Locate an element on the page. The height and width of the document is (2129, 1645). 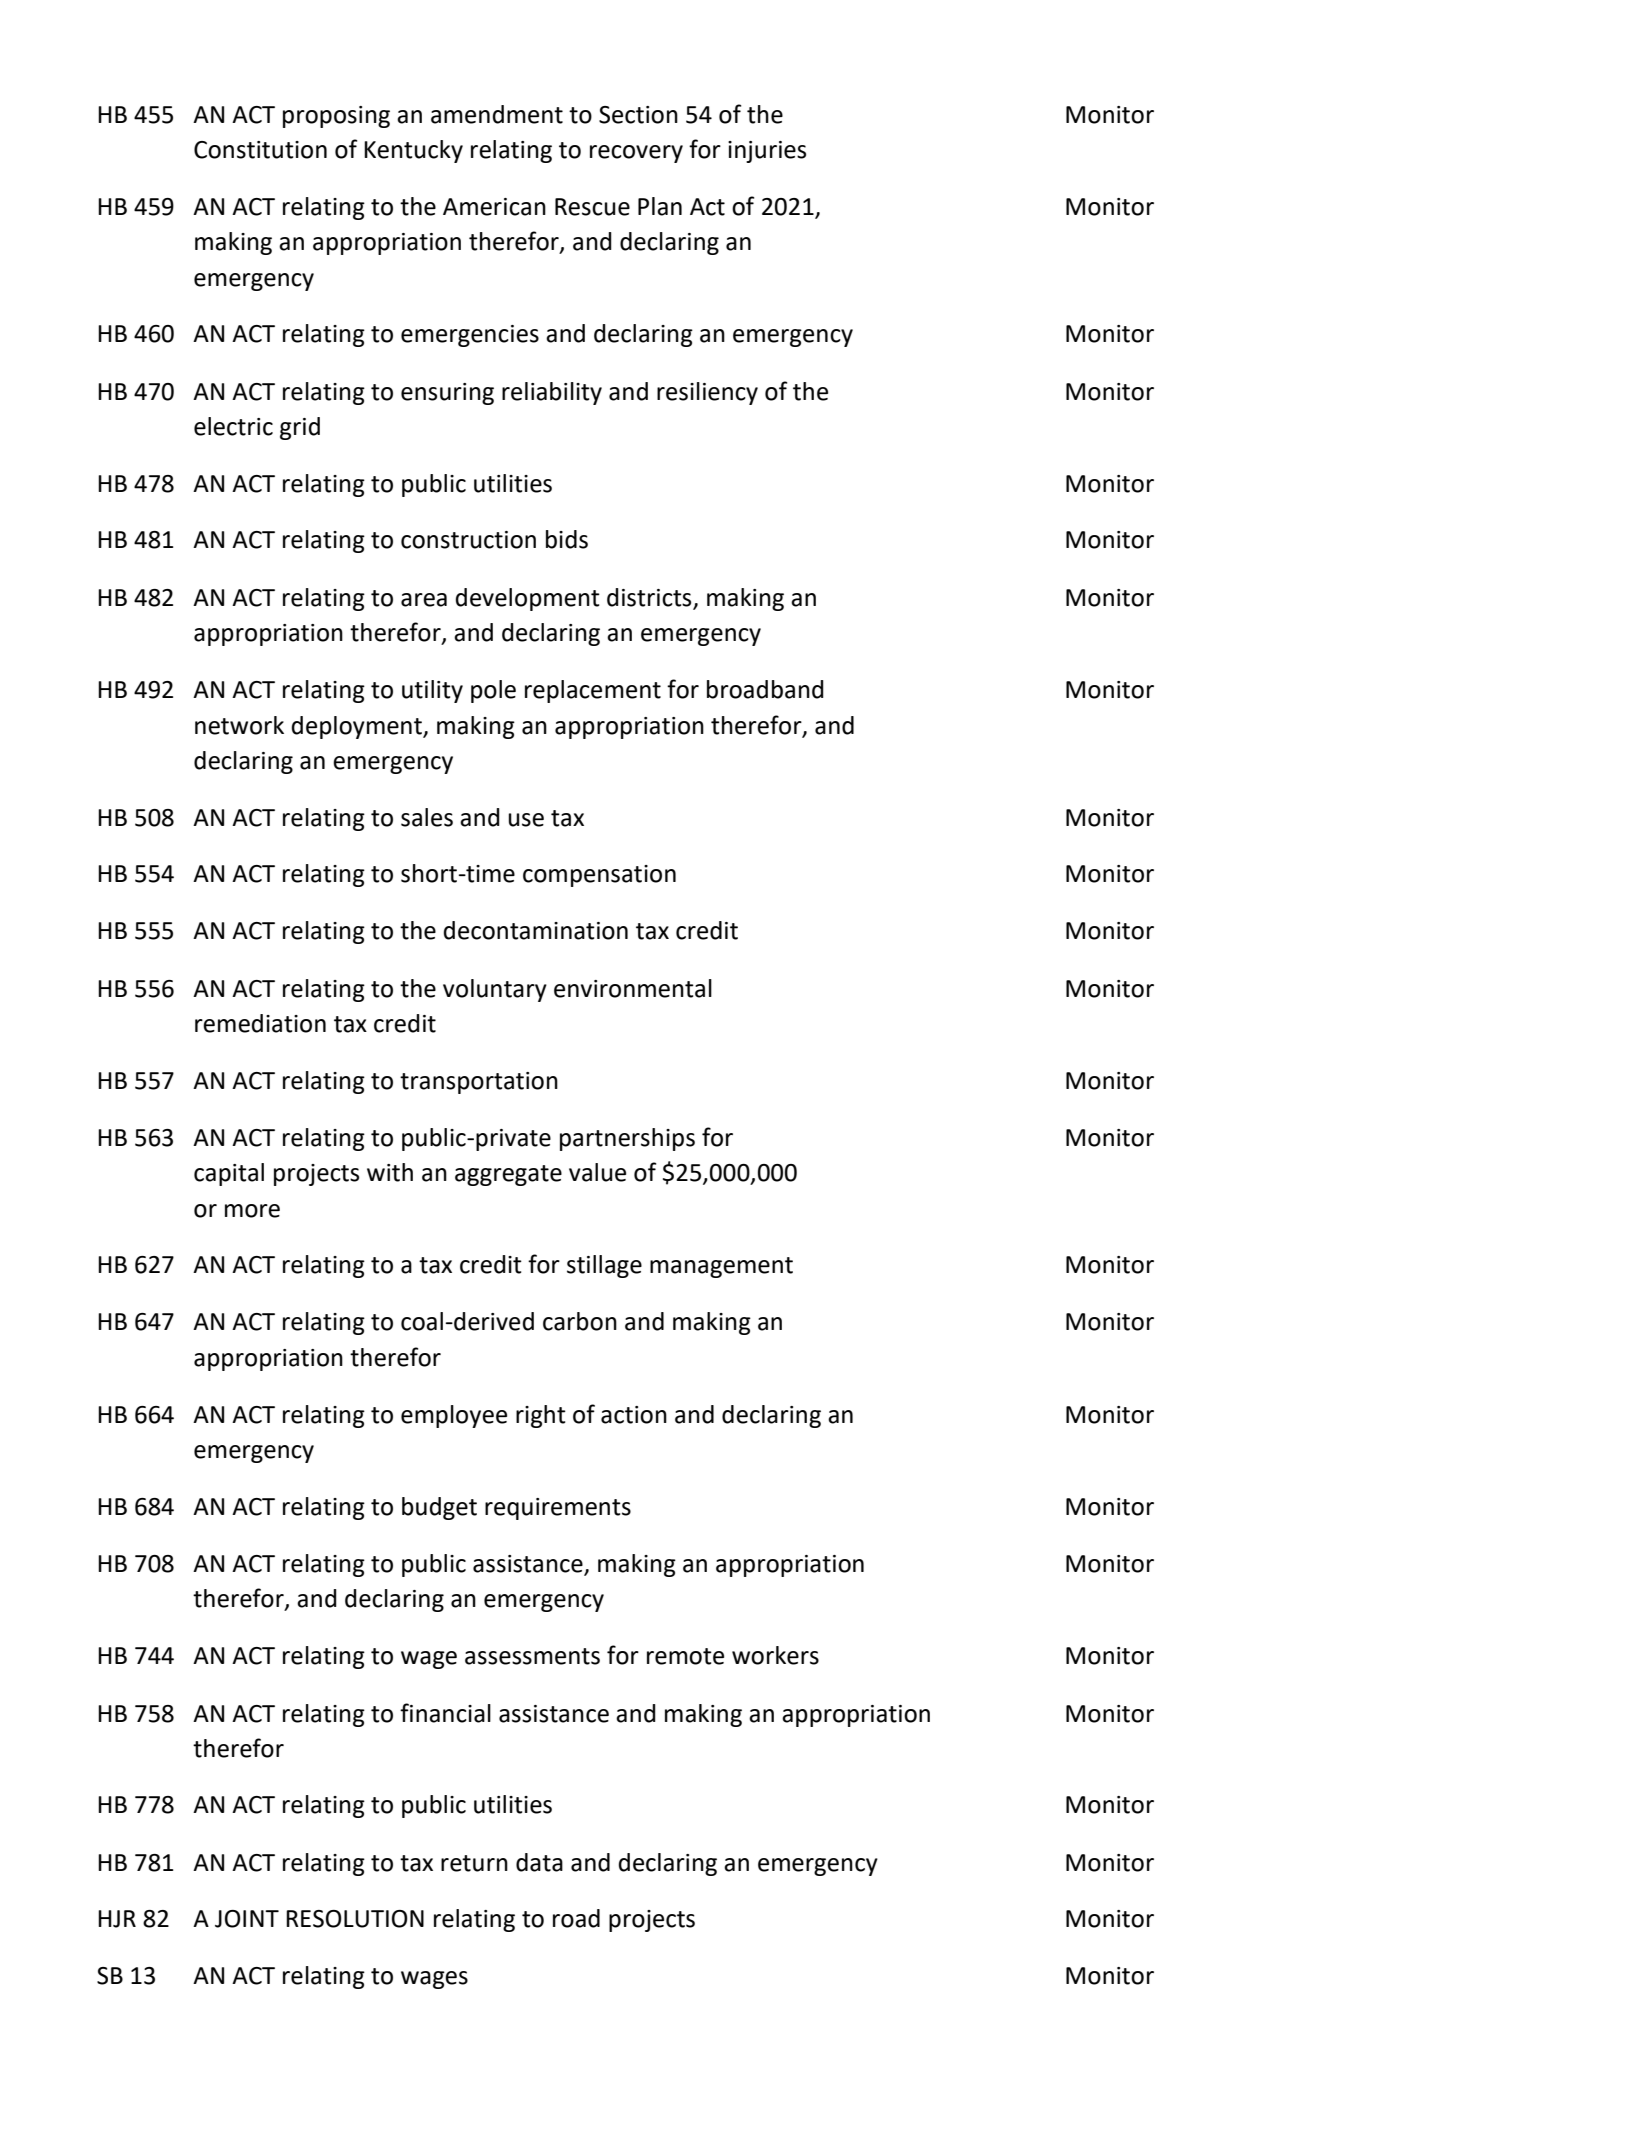
Constitution is located at coordinates (260, 150).
